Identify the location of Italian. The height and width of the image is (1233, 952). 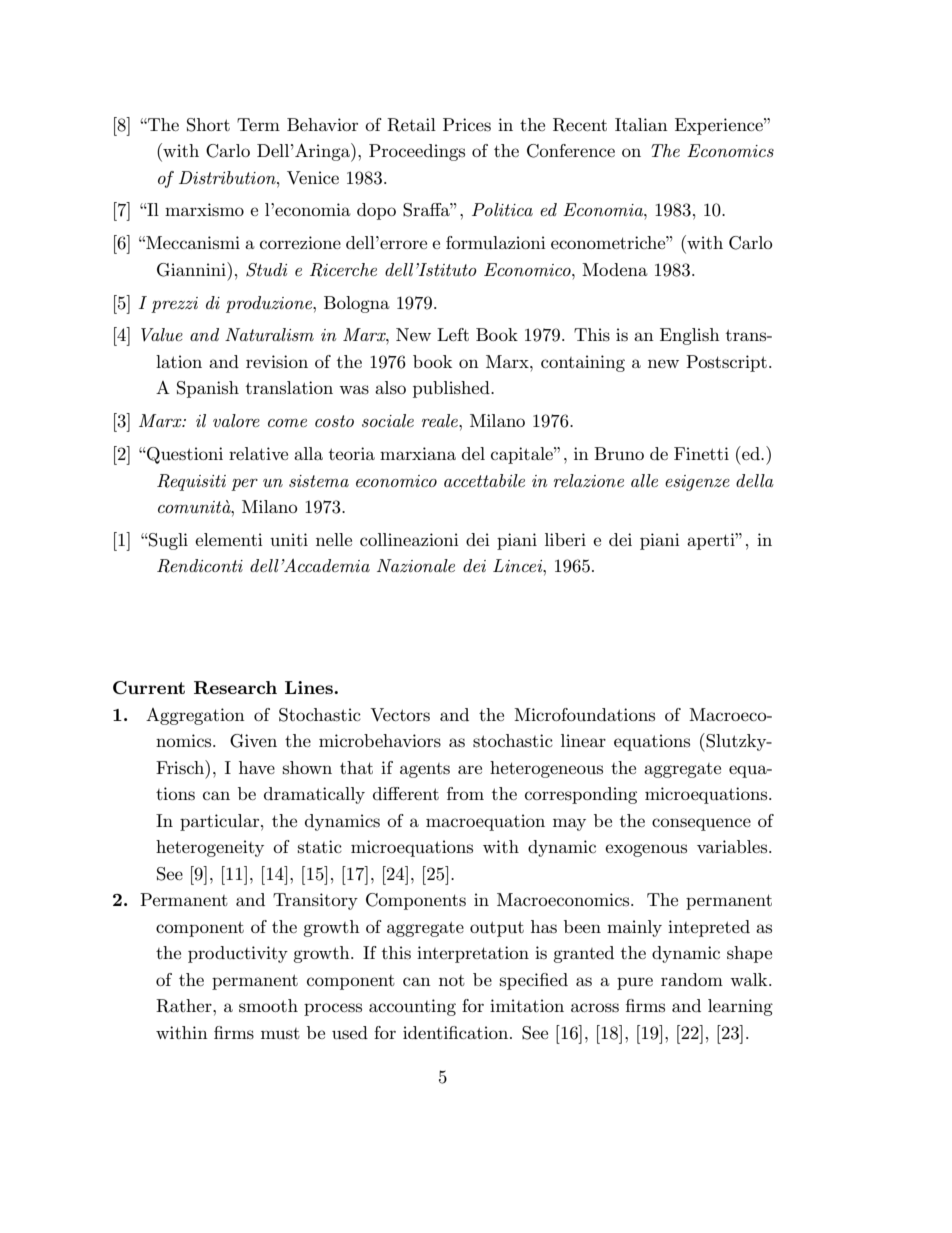
(641, 124).
